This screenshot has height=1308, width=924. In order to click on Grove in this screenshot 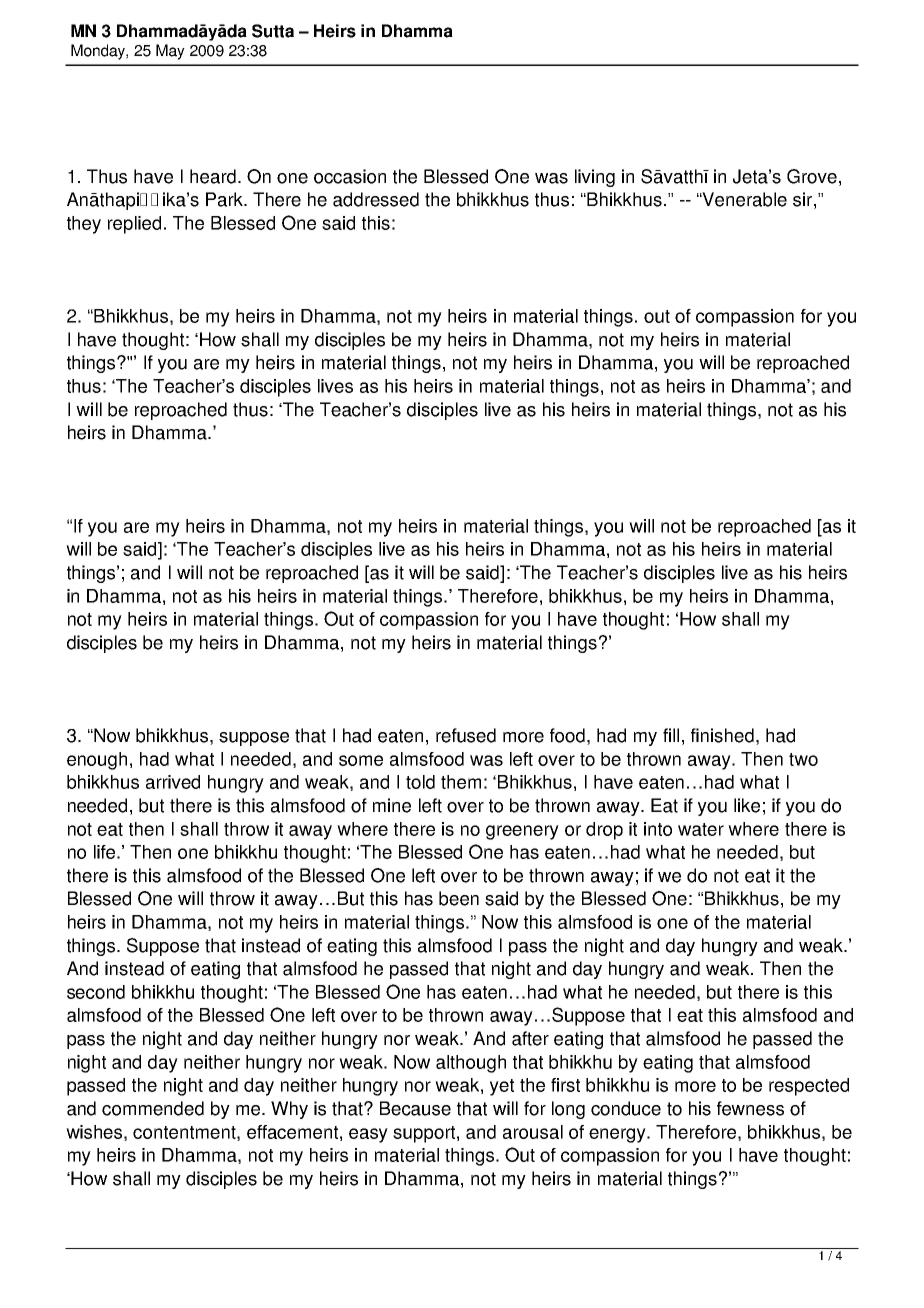, I will do `click(812, 176)`.
